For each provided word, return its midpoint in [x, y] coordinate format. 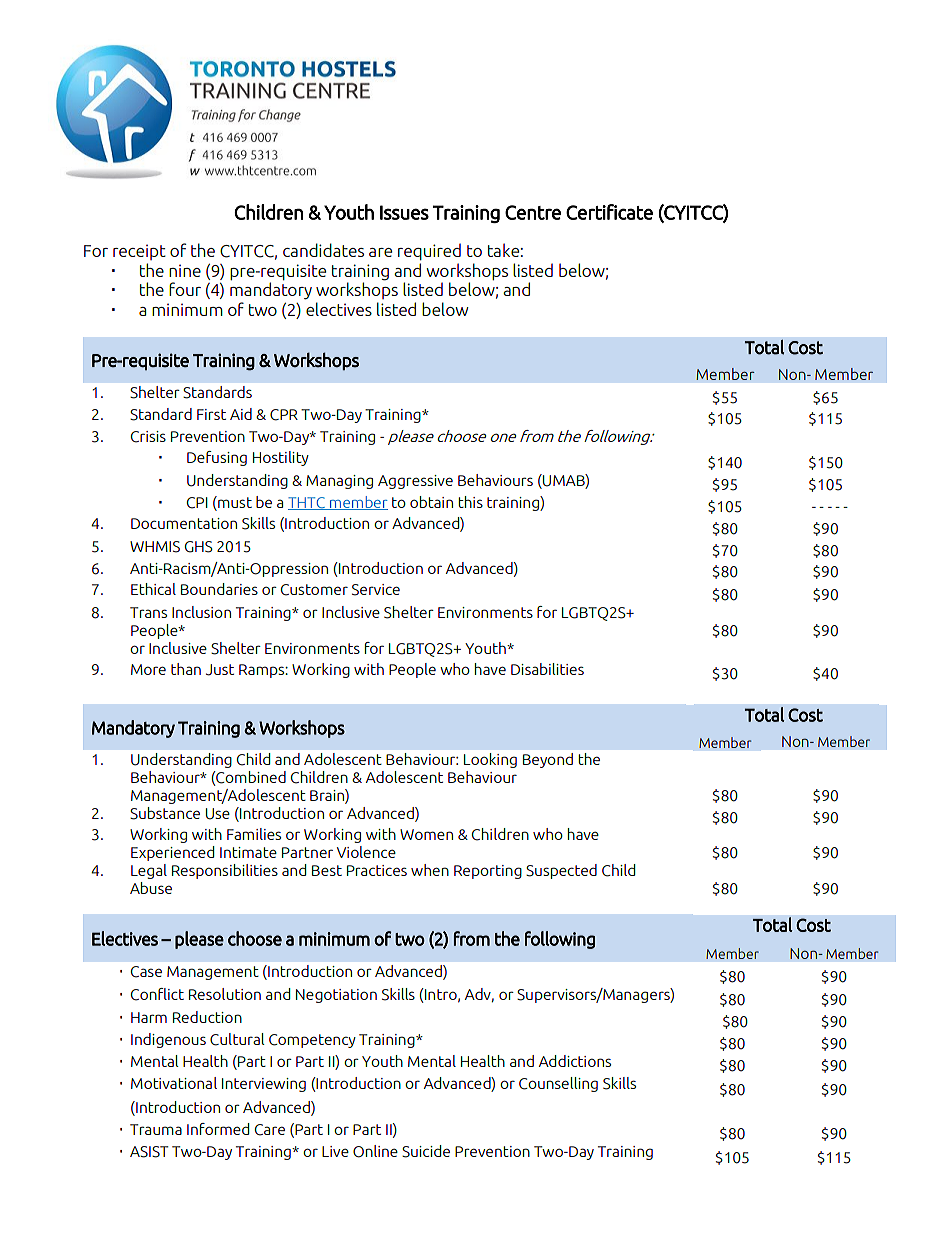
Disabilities [547, 669]
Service [376, 590]
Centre [533, 212]
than [186, 669]
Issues [404, 212]
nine [185, 270]
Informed [218, 1129]
